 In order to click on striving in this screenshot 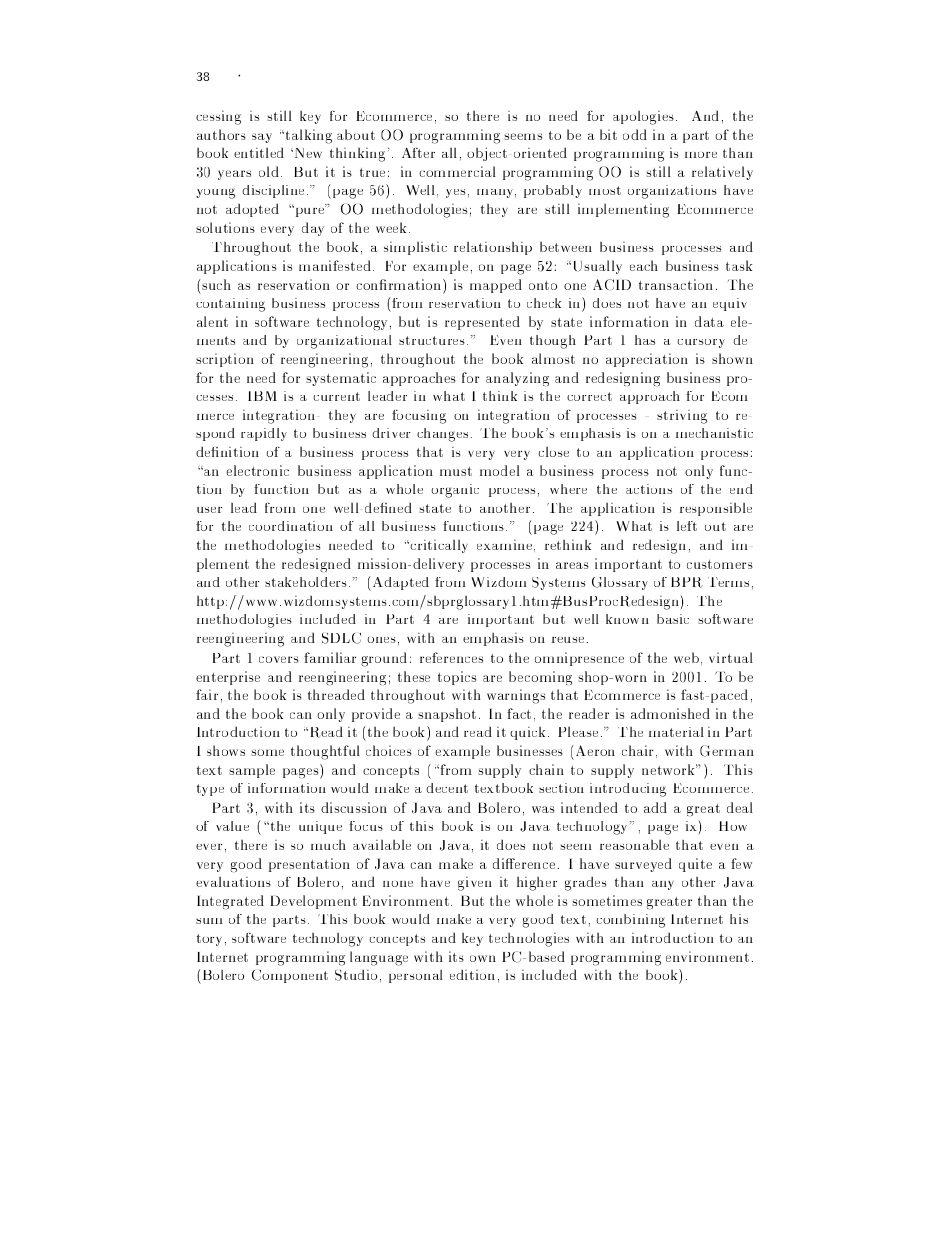, I will do `click(682, 417)`.
